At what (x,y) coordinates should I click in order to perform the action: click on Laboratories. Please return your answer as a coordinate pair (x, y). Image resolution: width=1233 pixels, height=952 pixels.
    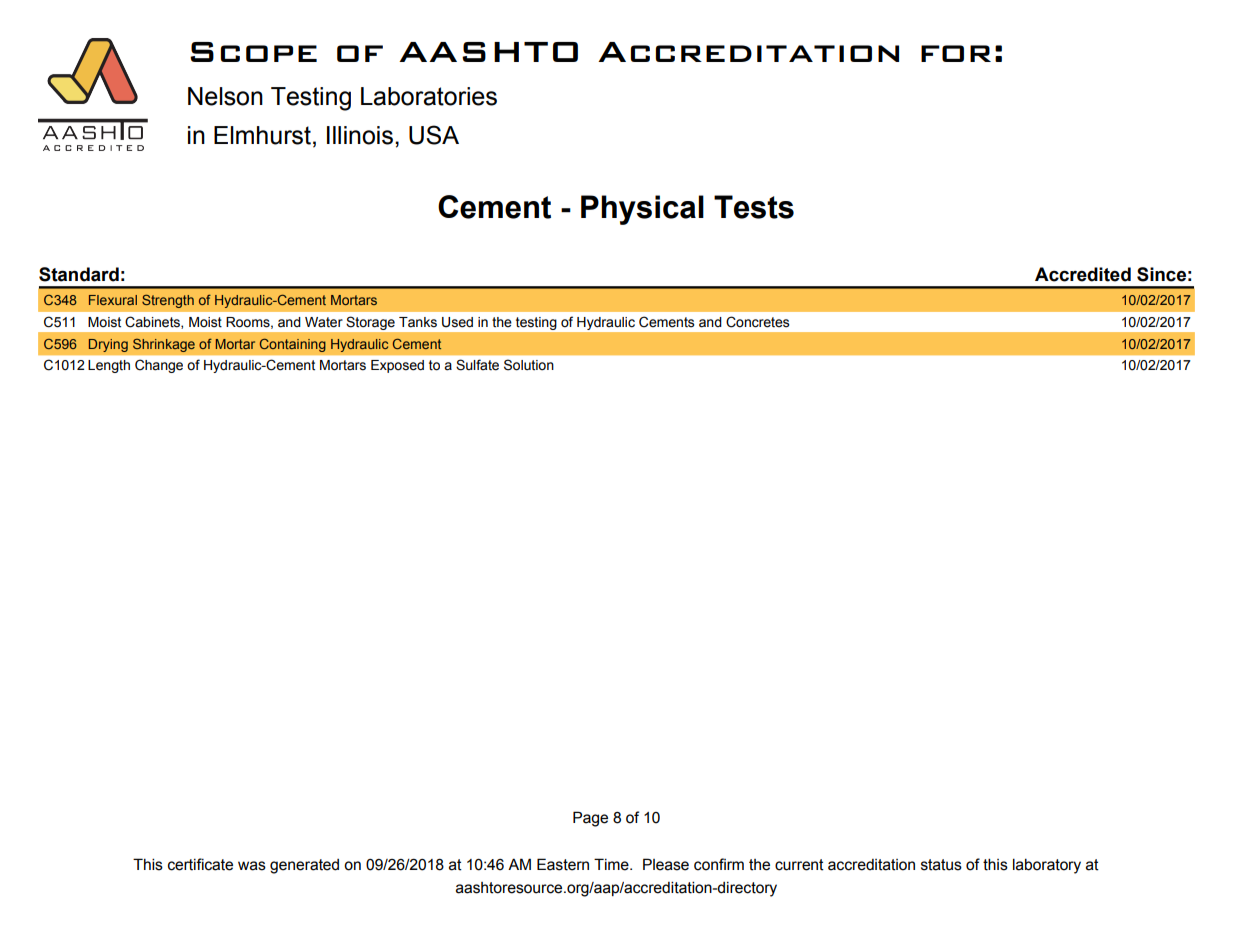
    Looking at the image, I should click on (429, 96).
